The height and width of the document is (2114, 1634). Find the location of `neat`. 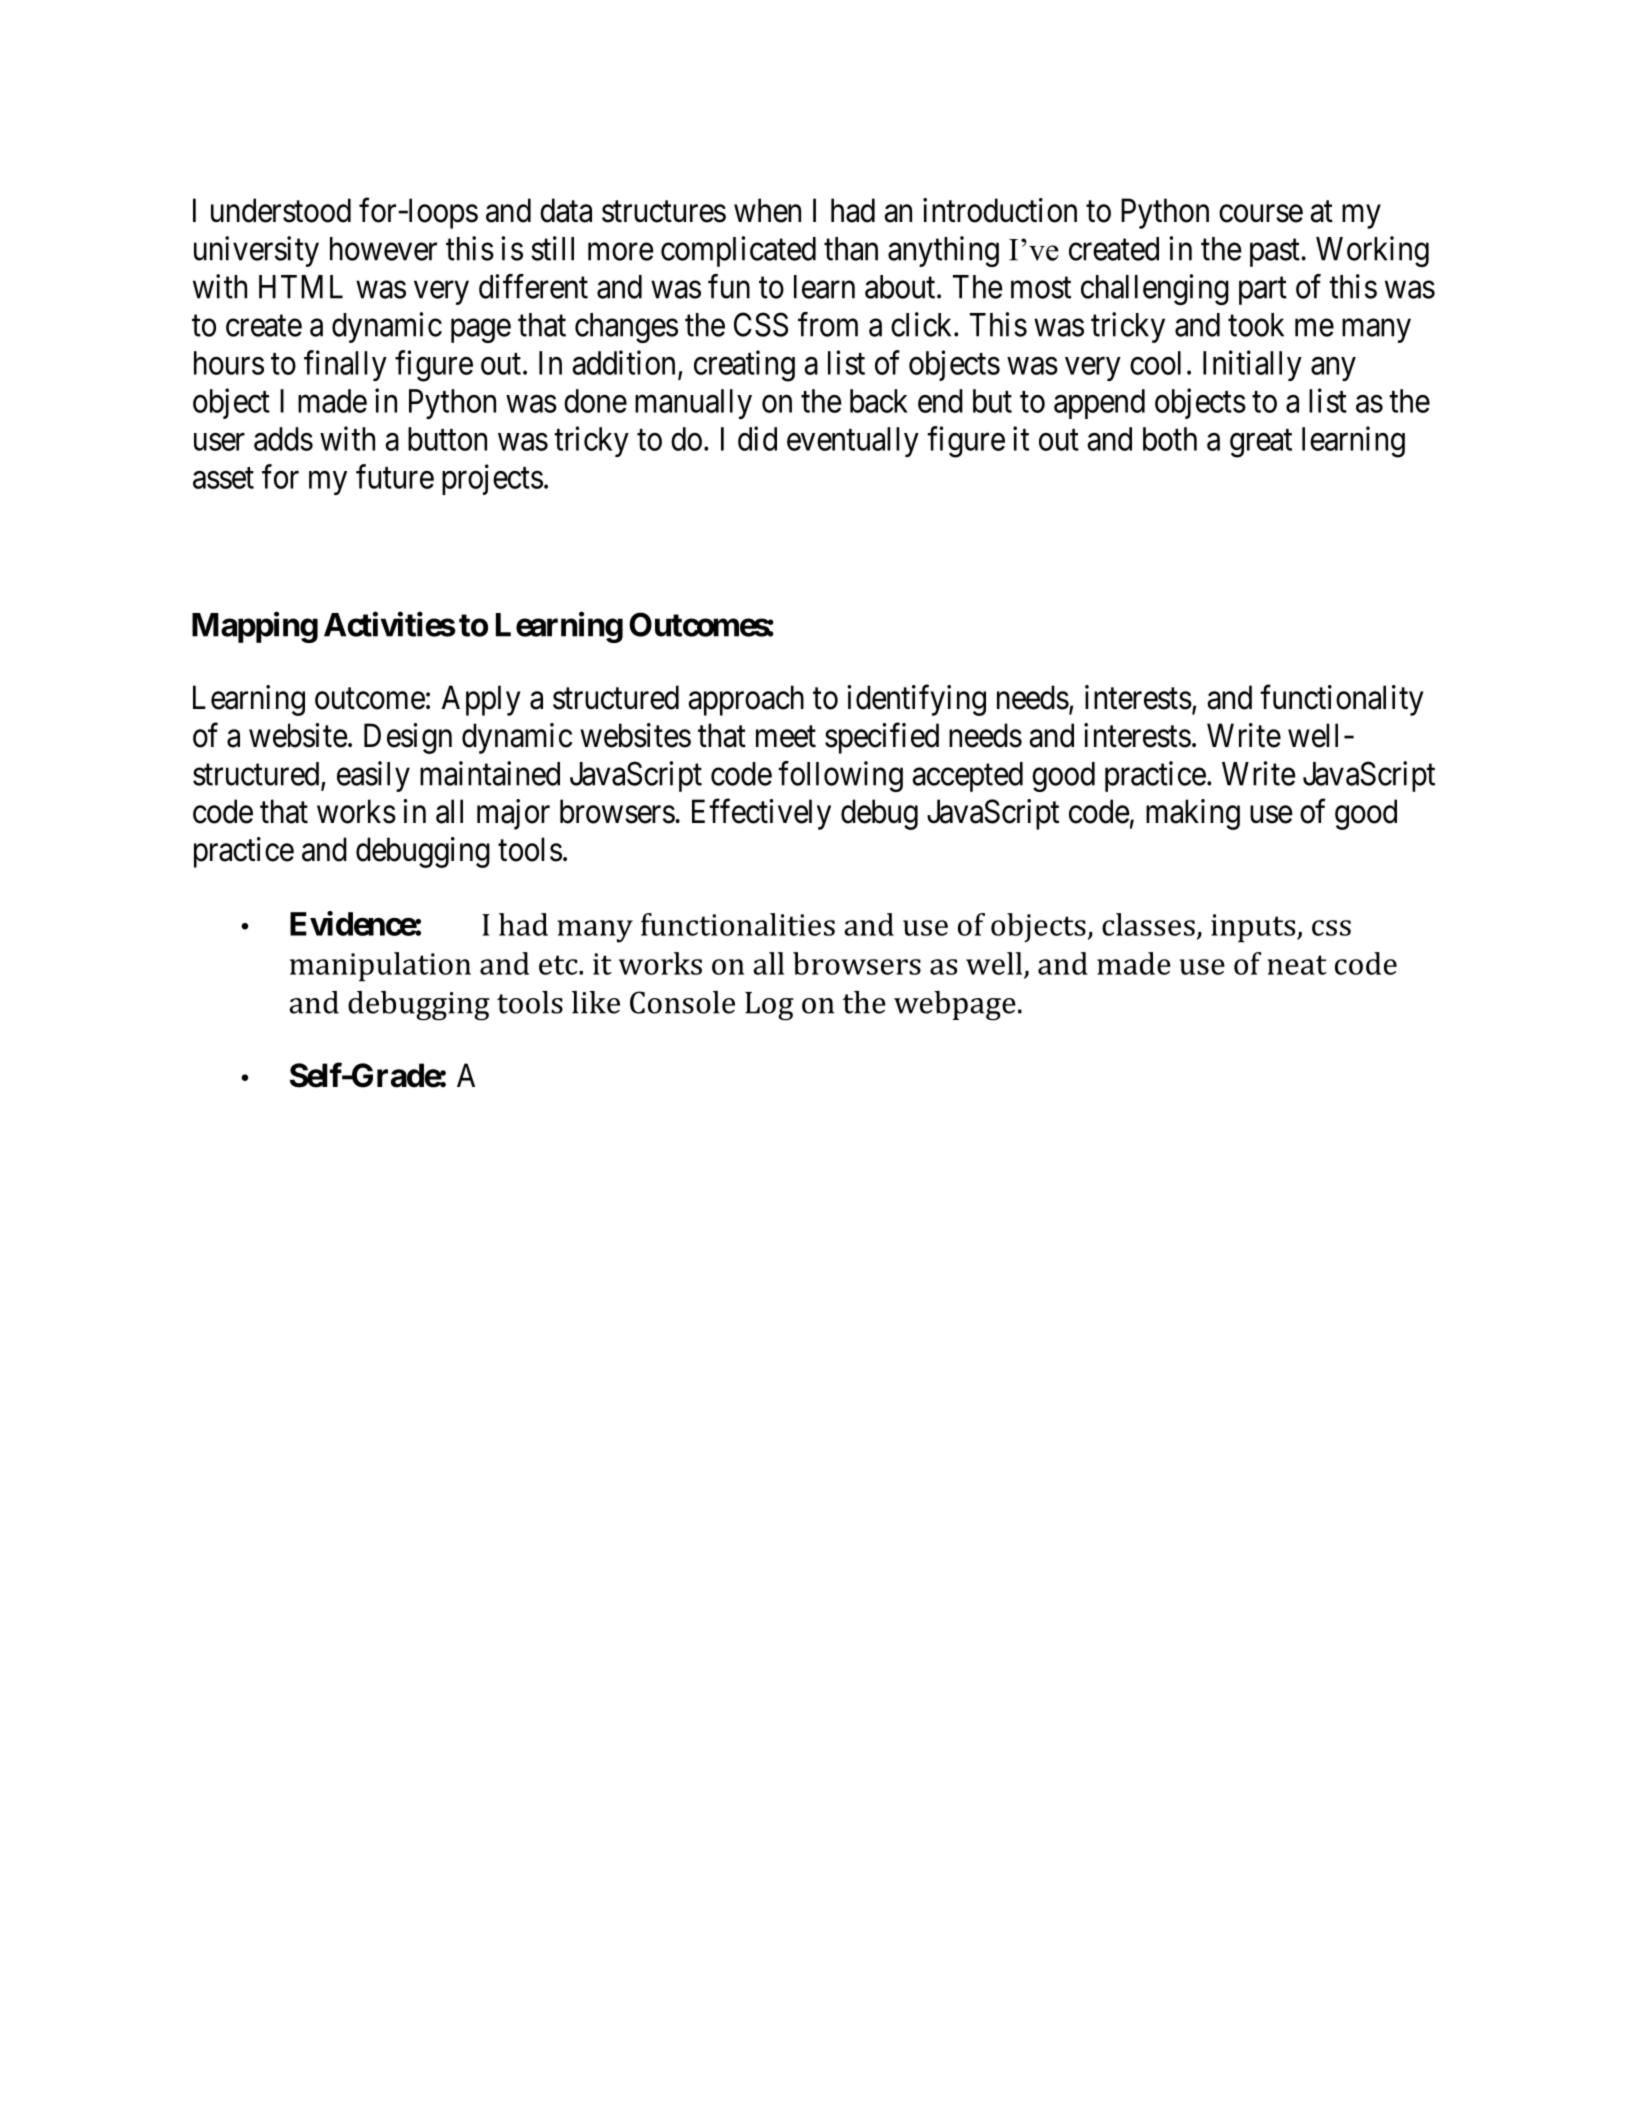

neat is located at coordinates (1297, 965).
